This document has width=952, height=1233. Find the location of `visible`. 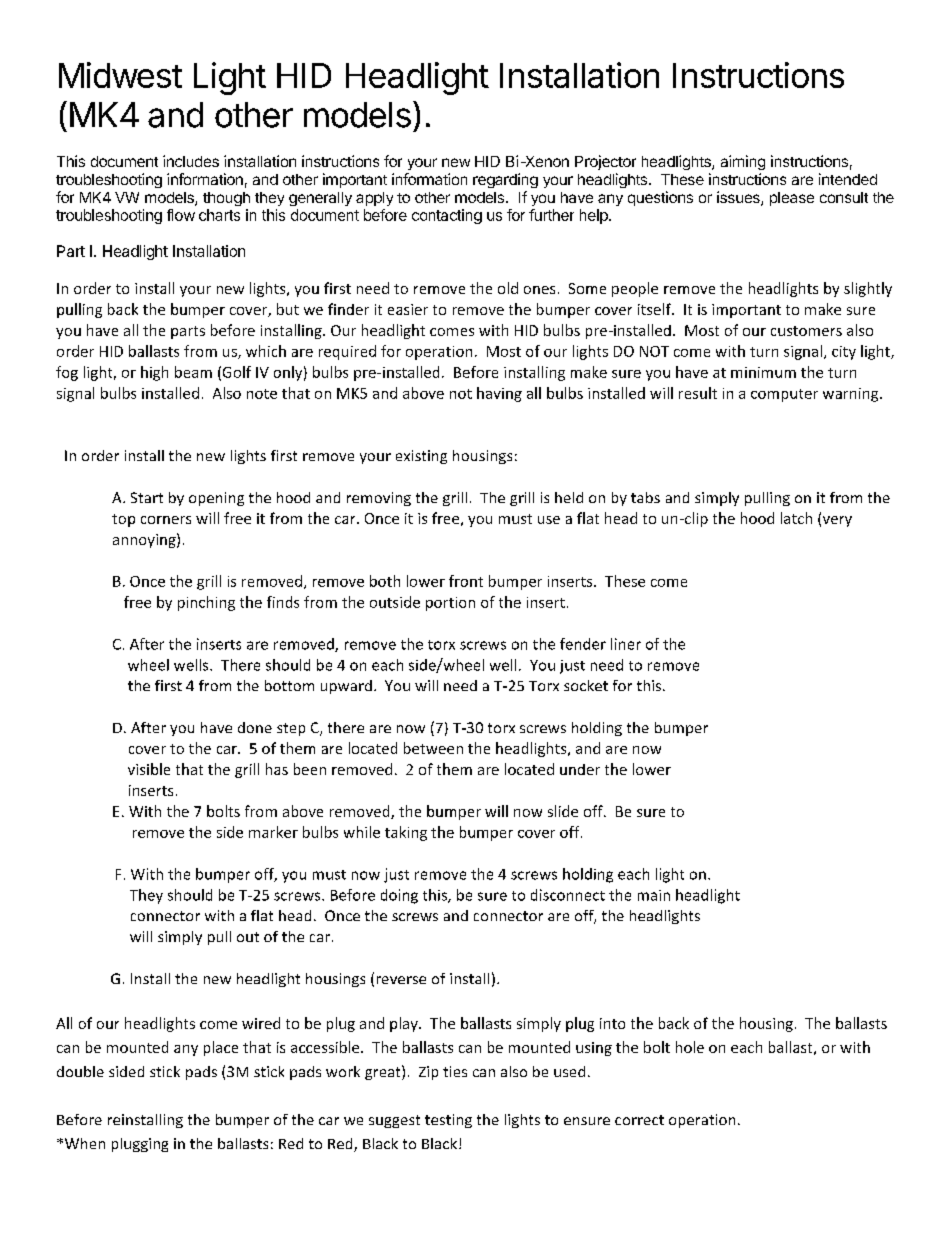

visible is located at coordinates (149, 769).
